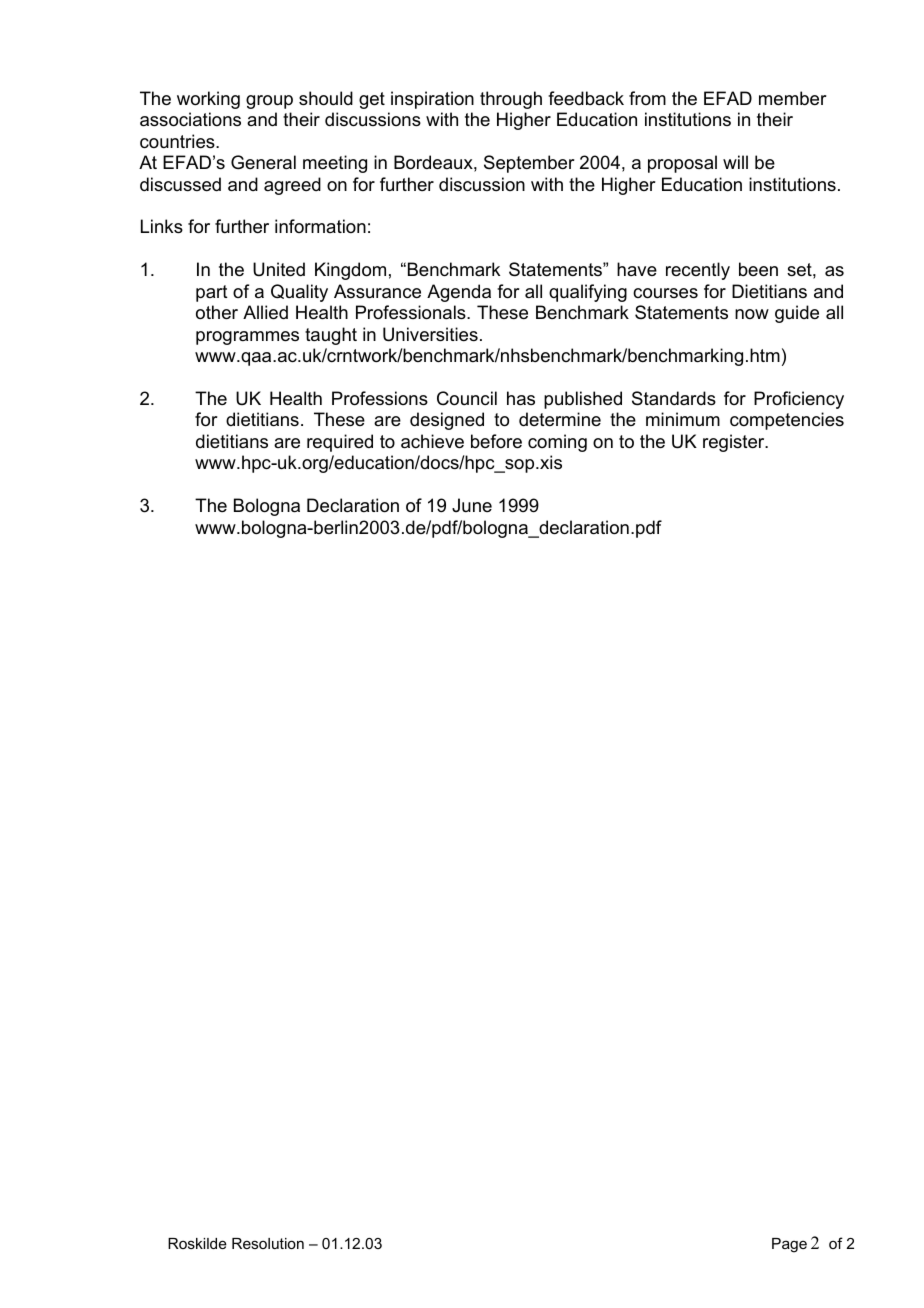 The width and height of the screenshot is (924, 1308). I want to click on register, so click(735, 443).
